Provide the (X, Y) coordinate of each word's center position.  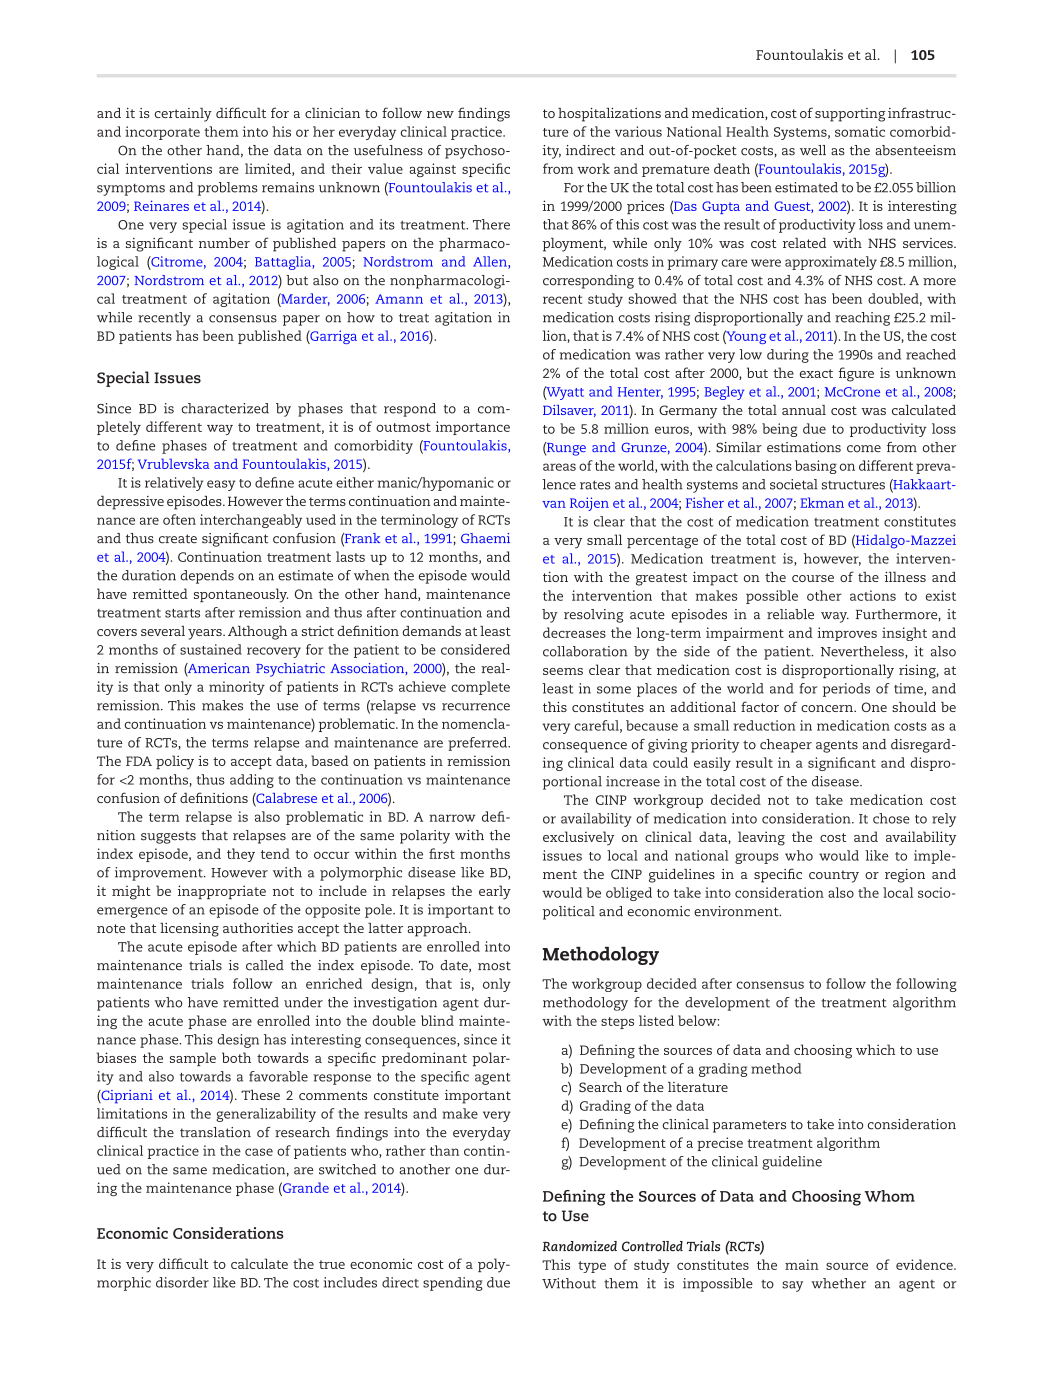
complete (480, 688)
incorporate (162, 133)
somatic (860, 131)
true (332, 1264)
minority (237, 688)
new (440, 114)
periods (846, 690)
